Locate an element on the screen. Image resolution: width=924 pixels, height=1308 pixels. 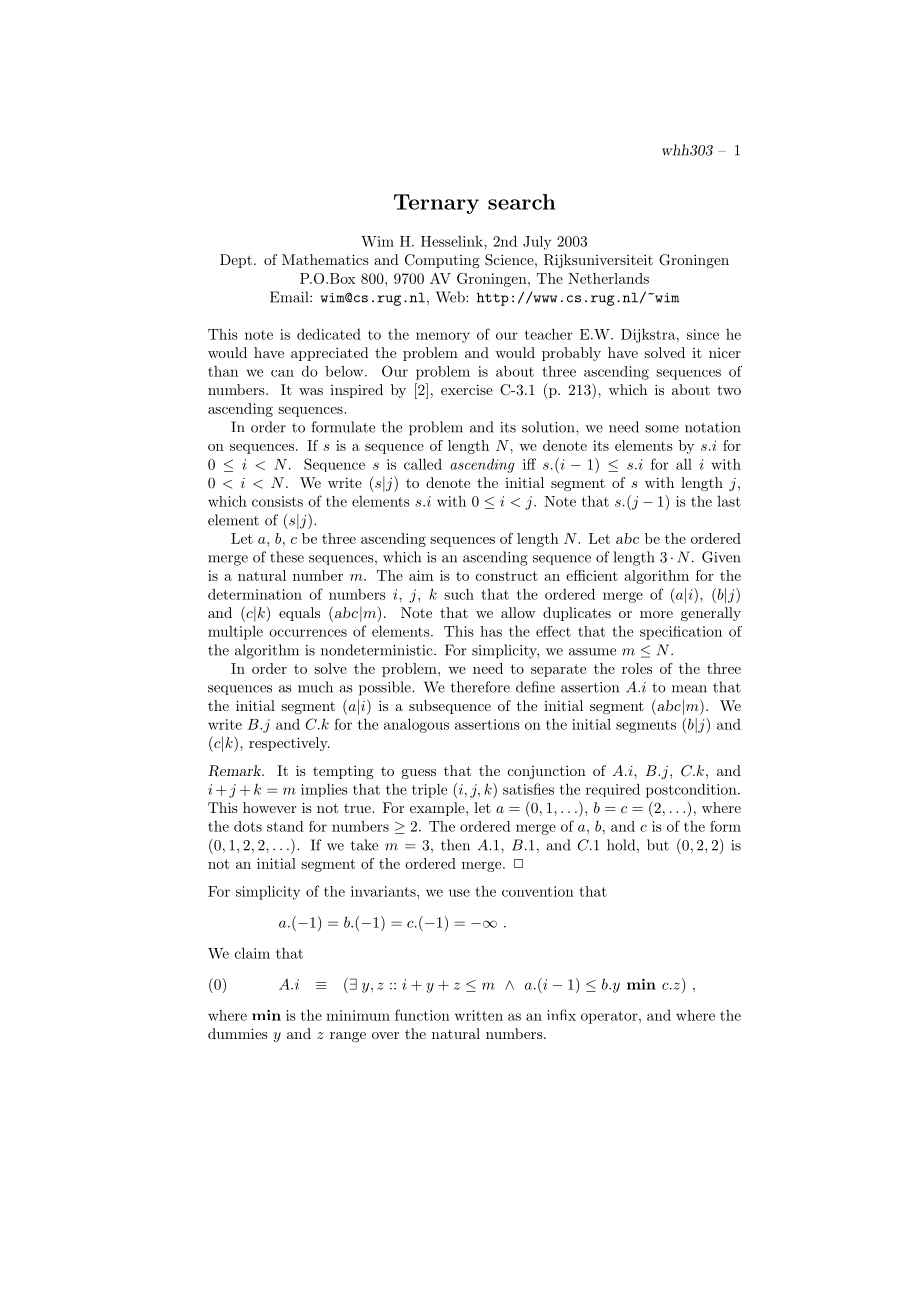
Netherlands is located at coordinates (608, 278).
